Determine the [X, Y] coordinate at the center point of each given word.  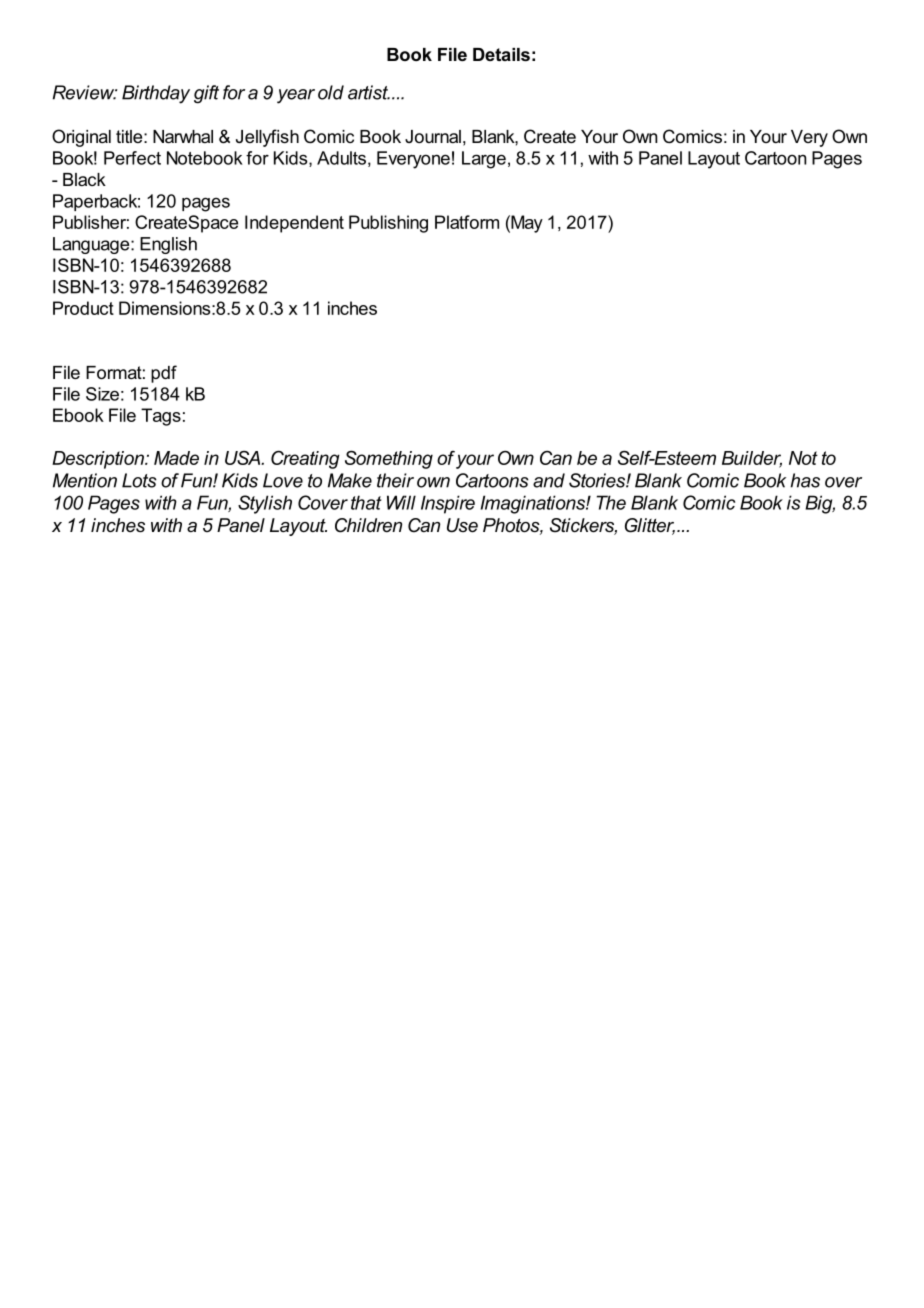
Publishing [388, 224]
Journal [433, 136]
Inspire [448, 504]
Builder [752, 459]
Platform [467, 222]
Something [389, 459]
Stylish [265, 504]
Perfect [132, 158]
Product [83, 308]
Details [501, 54]
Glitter [650, 526]
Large [484, 160]
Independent [294, 224]
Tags [161, 417]
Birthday [156, 94]
